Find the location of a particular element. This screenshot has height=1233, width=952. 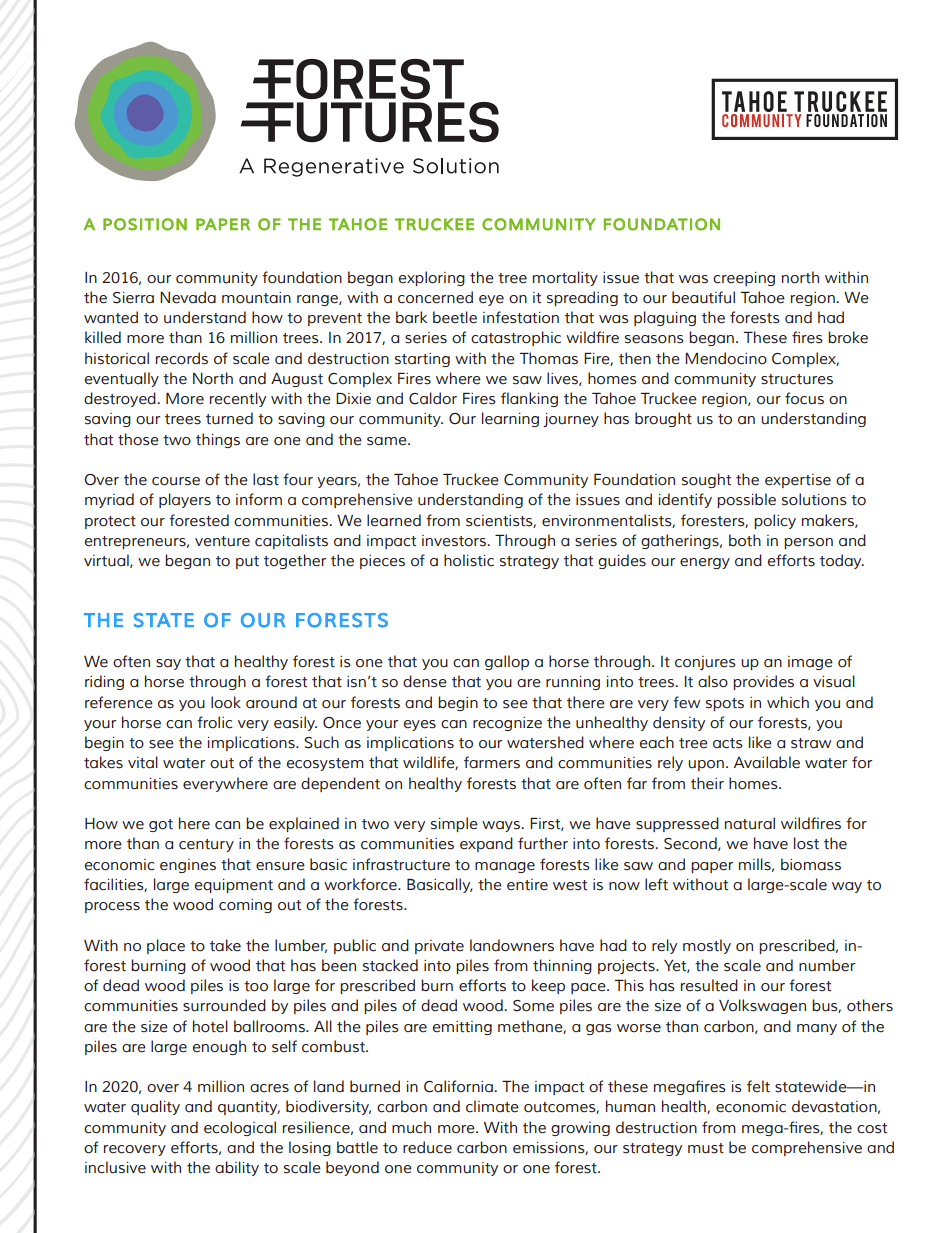

recognize is located at coordinates (507, 724).
